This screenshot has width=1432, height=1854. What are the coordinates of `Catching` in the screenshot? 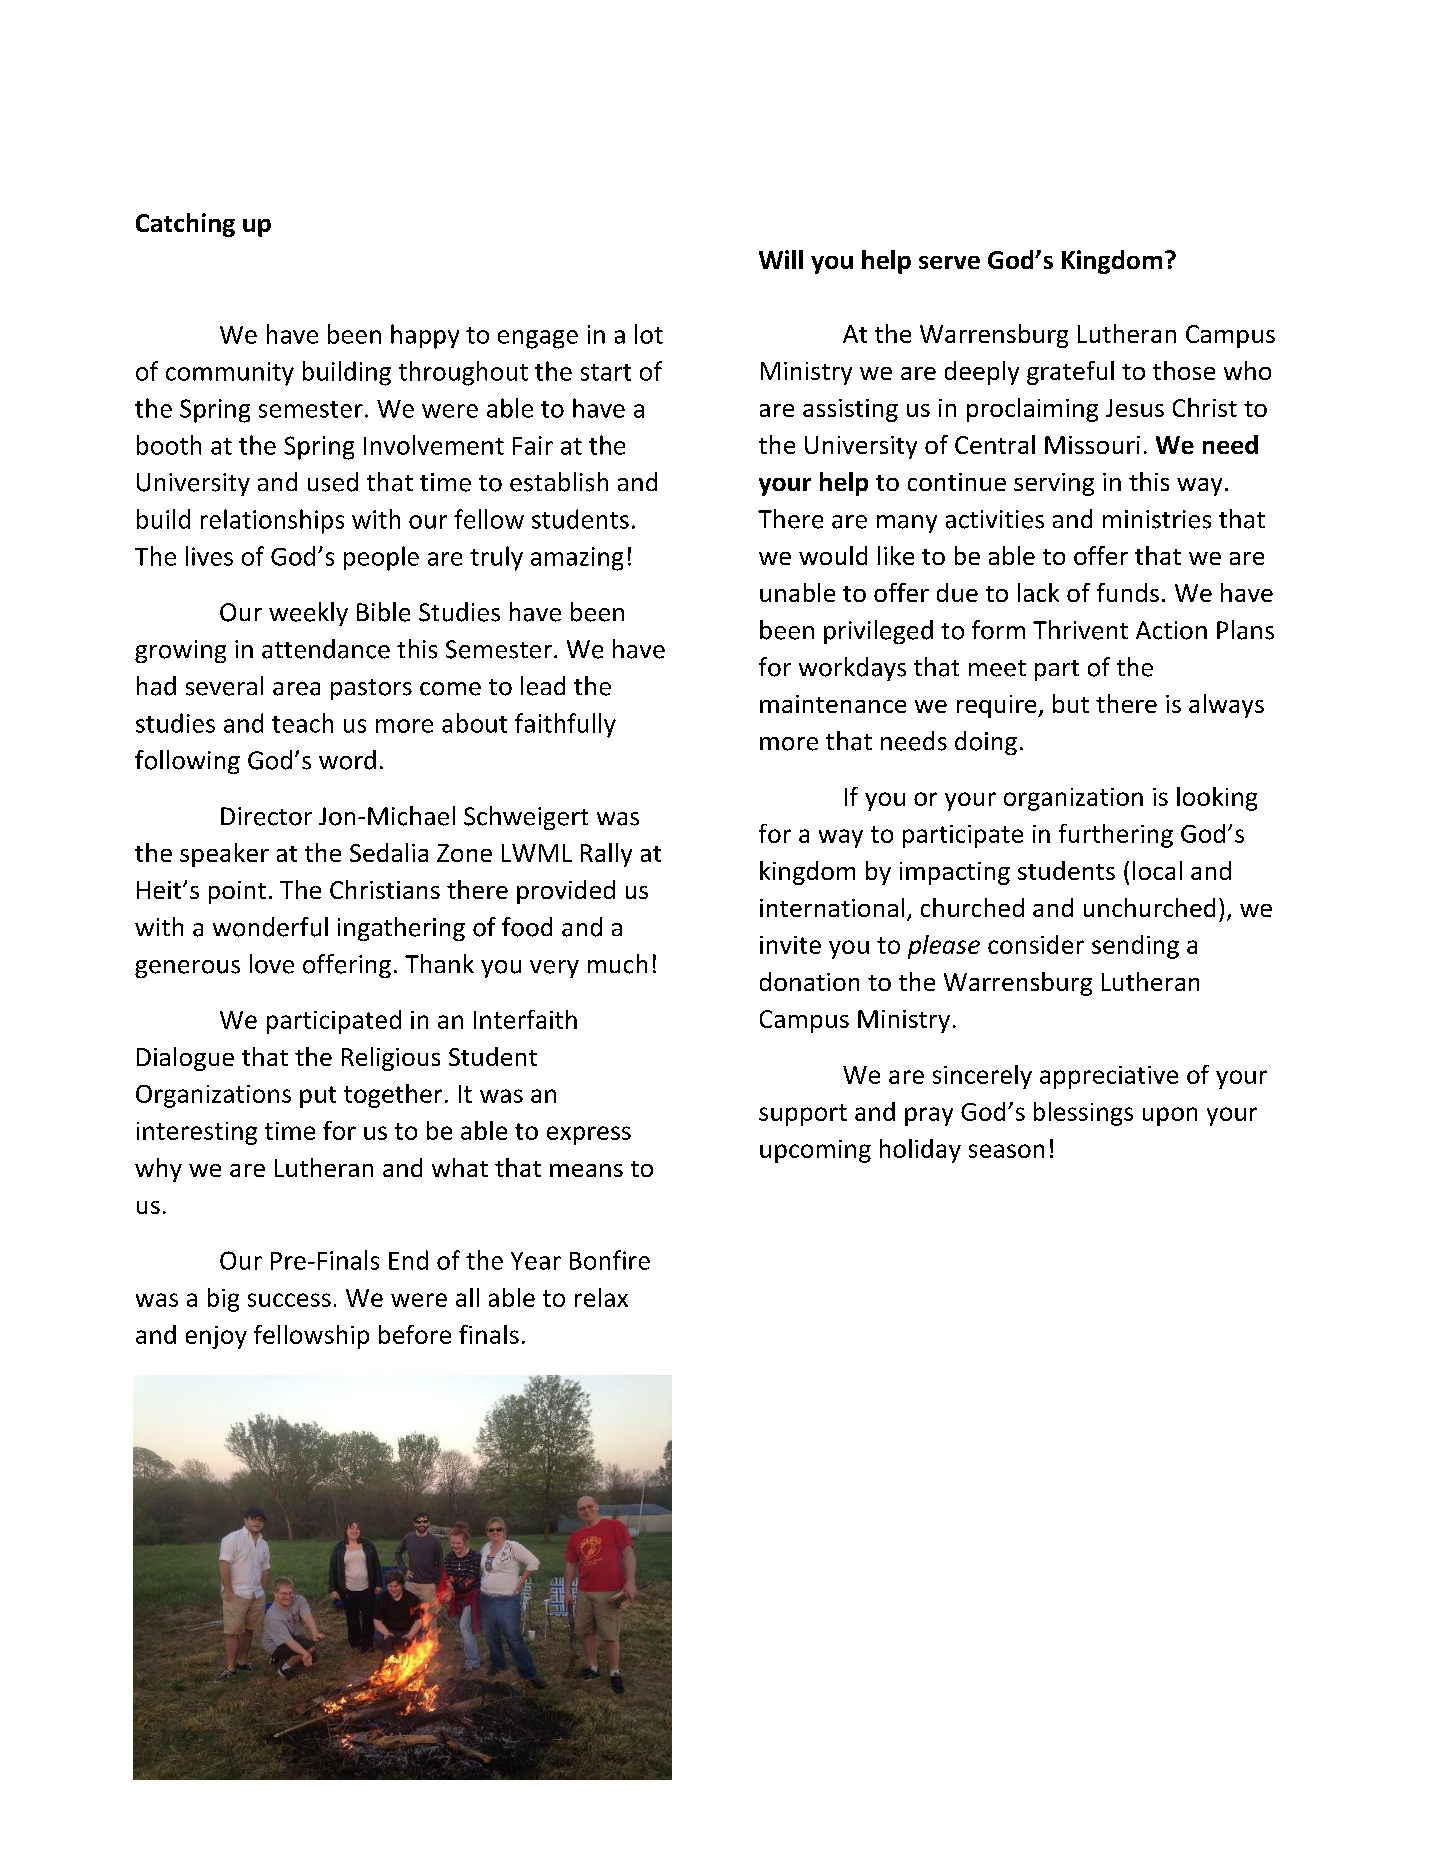 It's located at (185, 225).
